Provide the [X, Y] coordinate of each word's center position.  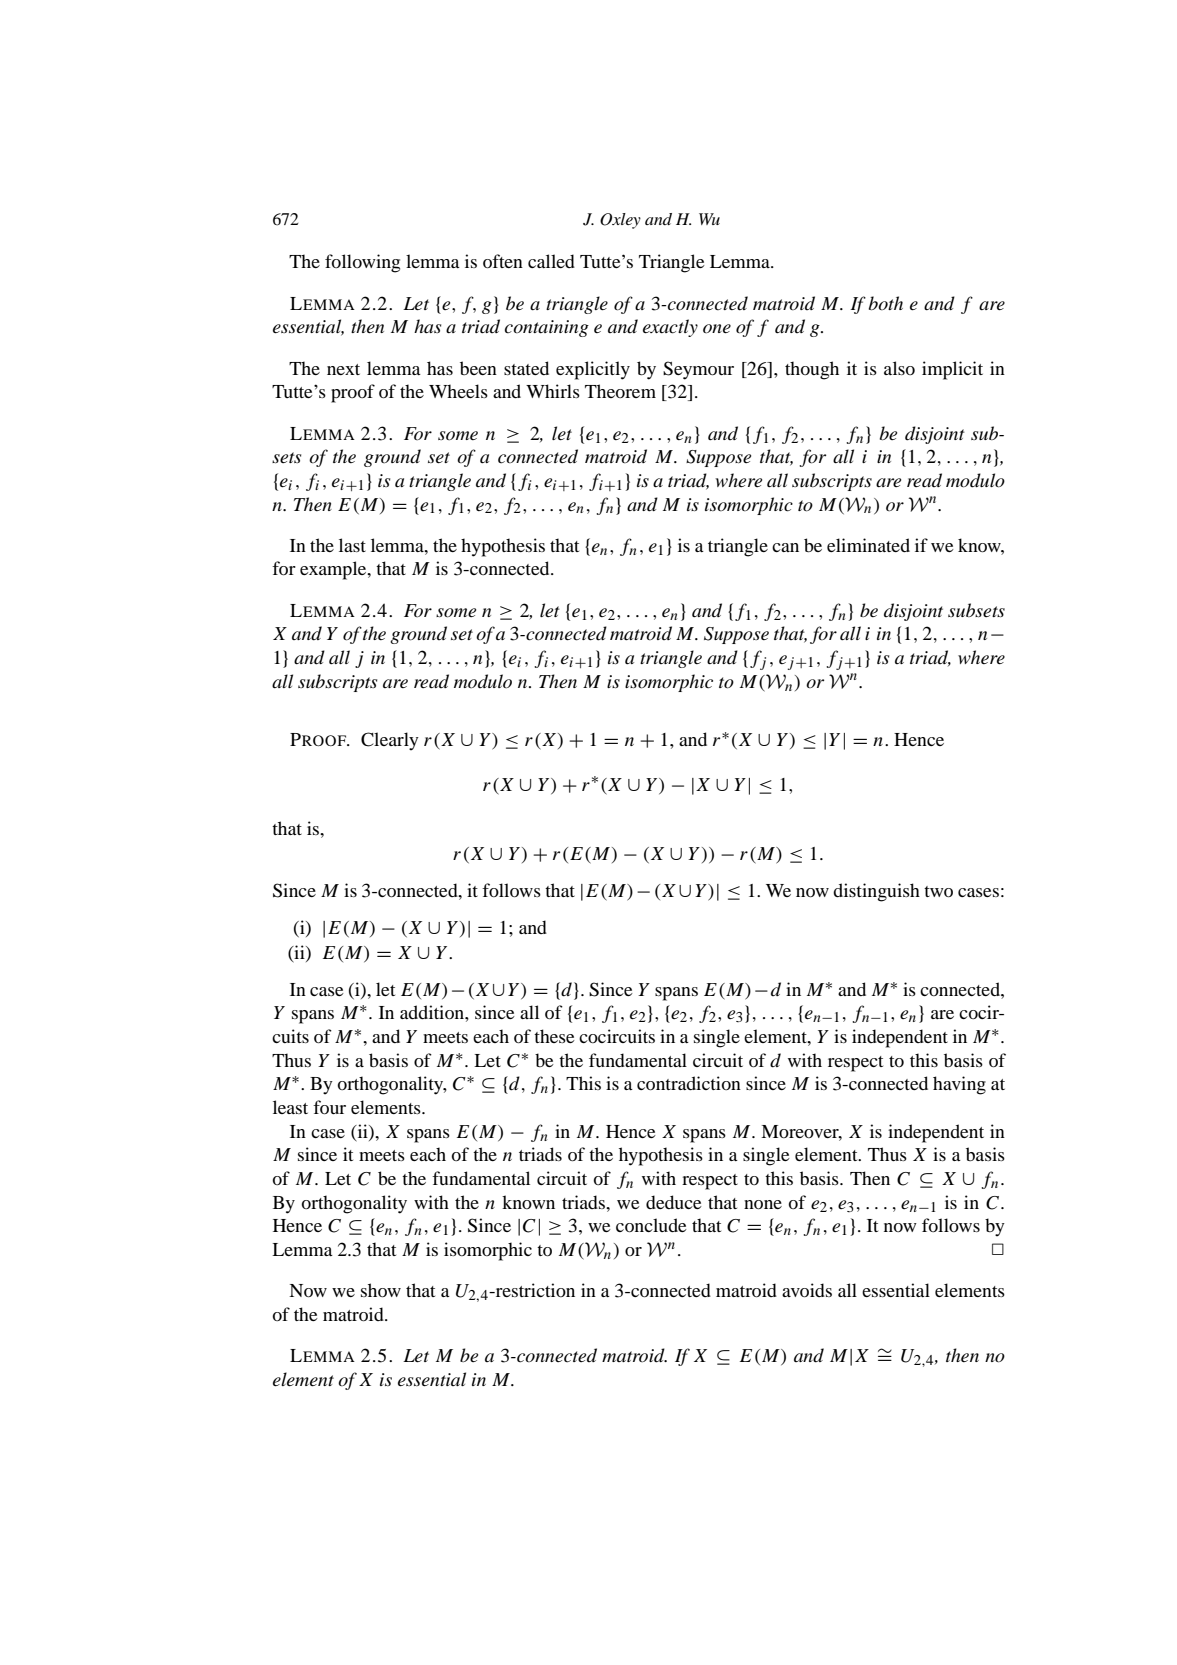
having [959, 1085]
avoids [807, 1290]
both [886, 303]
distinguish [876, 892]
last [352, 545]
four [329, 1107]
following [362, 263]
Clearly [390, 741]
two [938, 891]
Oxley [620, 221]
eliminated [868, 545]
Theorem [620, 391]
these [554, 1036]
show [381, 1290]
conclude [651, 1225]
